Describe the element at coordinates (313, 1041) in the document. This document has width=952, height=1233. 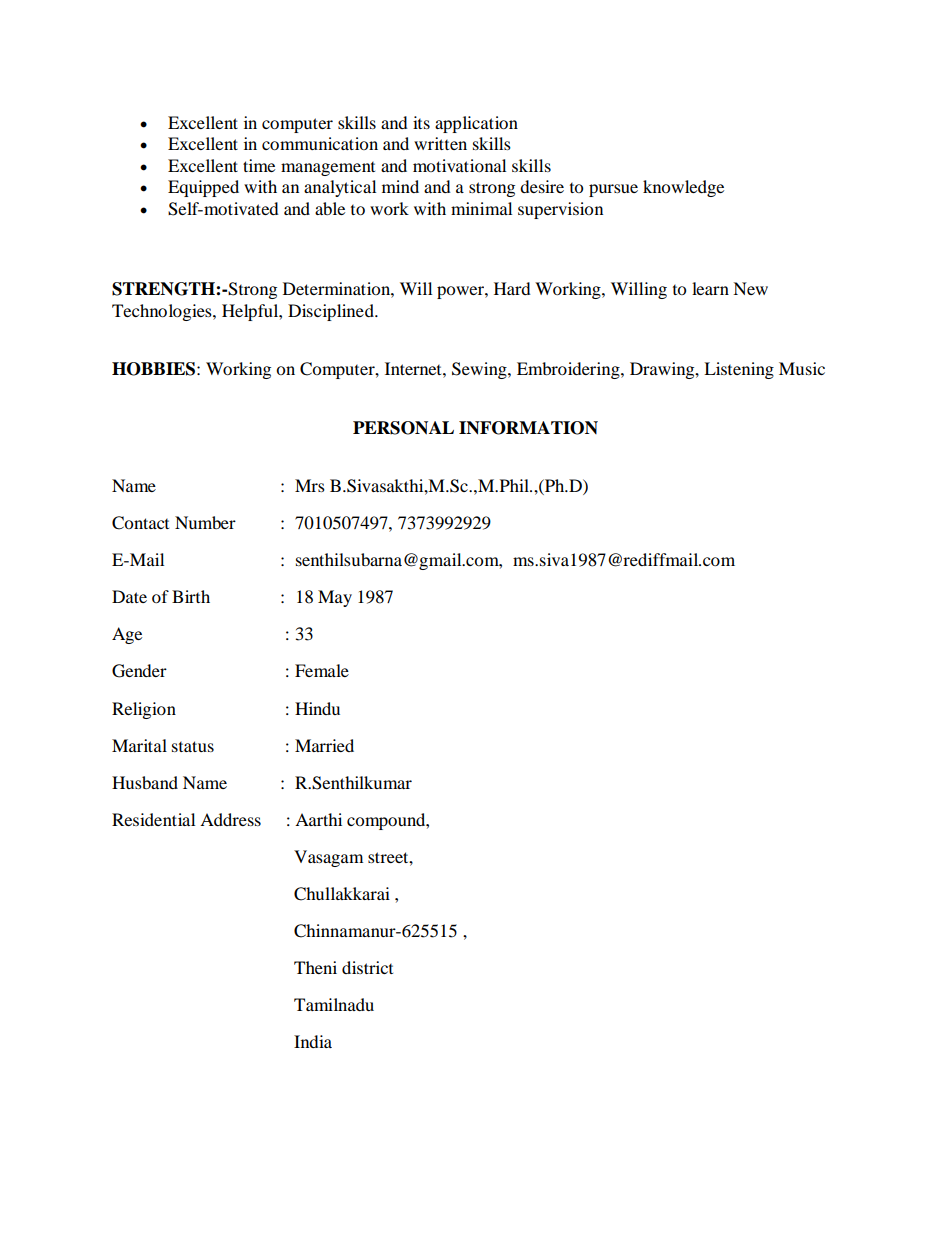
I see `India` at that location.
